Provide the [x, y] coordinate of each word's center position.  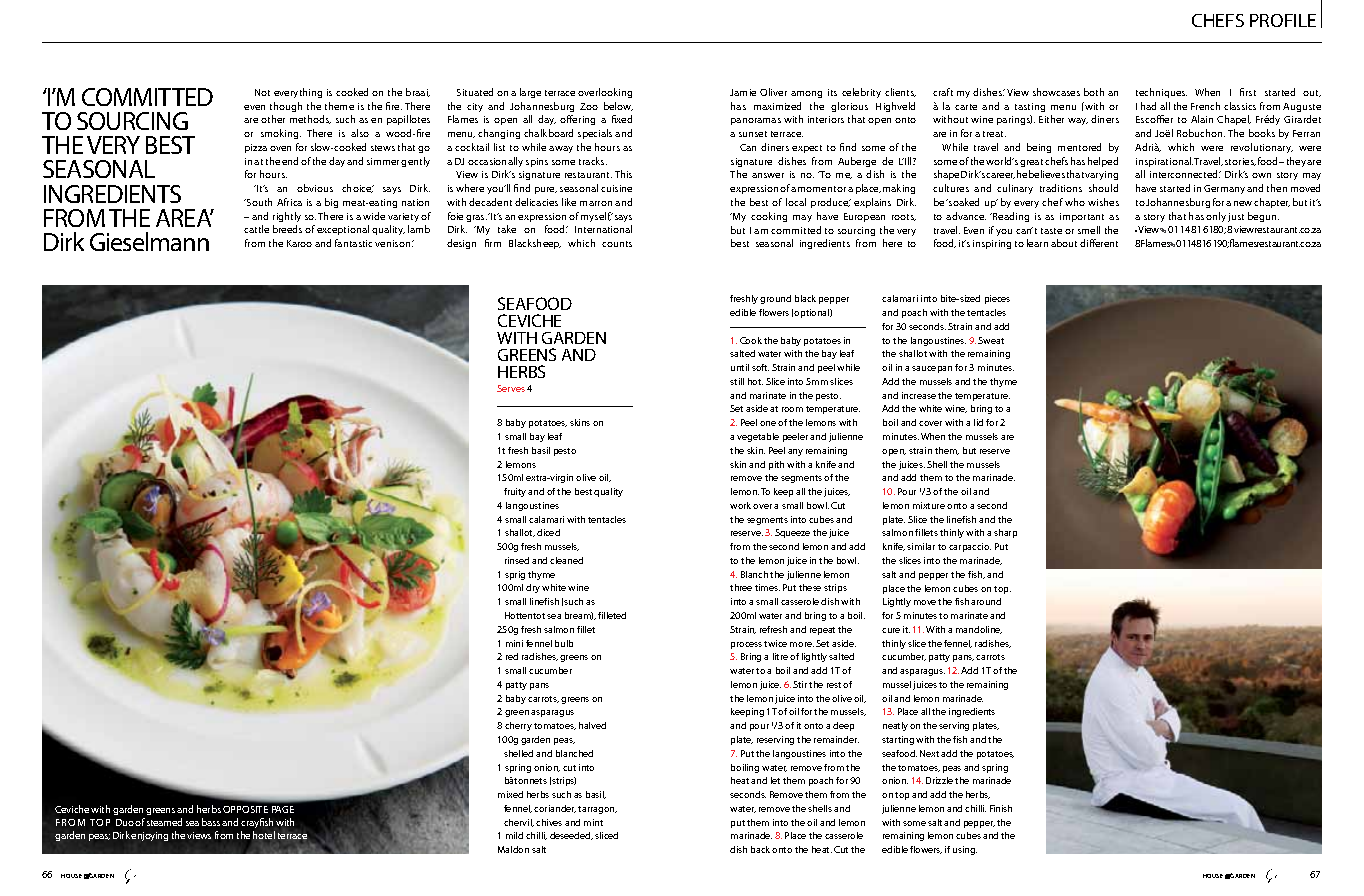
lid [978, 422]
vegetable [758, 437]
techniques [1161, 93]
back [760, 849]
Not [262, 92]
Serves [511, 388]
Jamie [743, 92]
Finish [1001, 808]
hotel [264, 835]
